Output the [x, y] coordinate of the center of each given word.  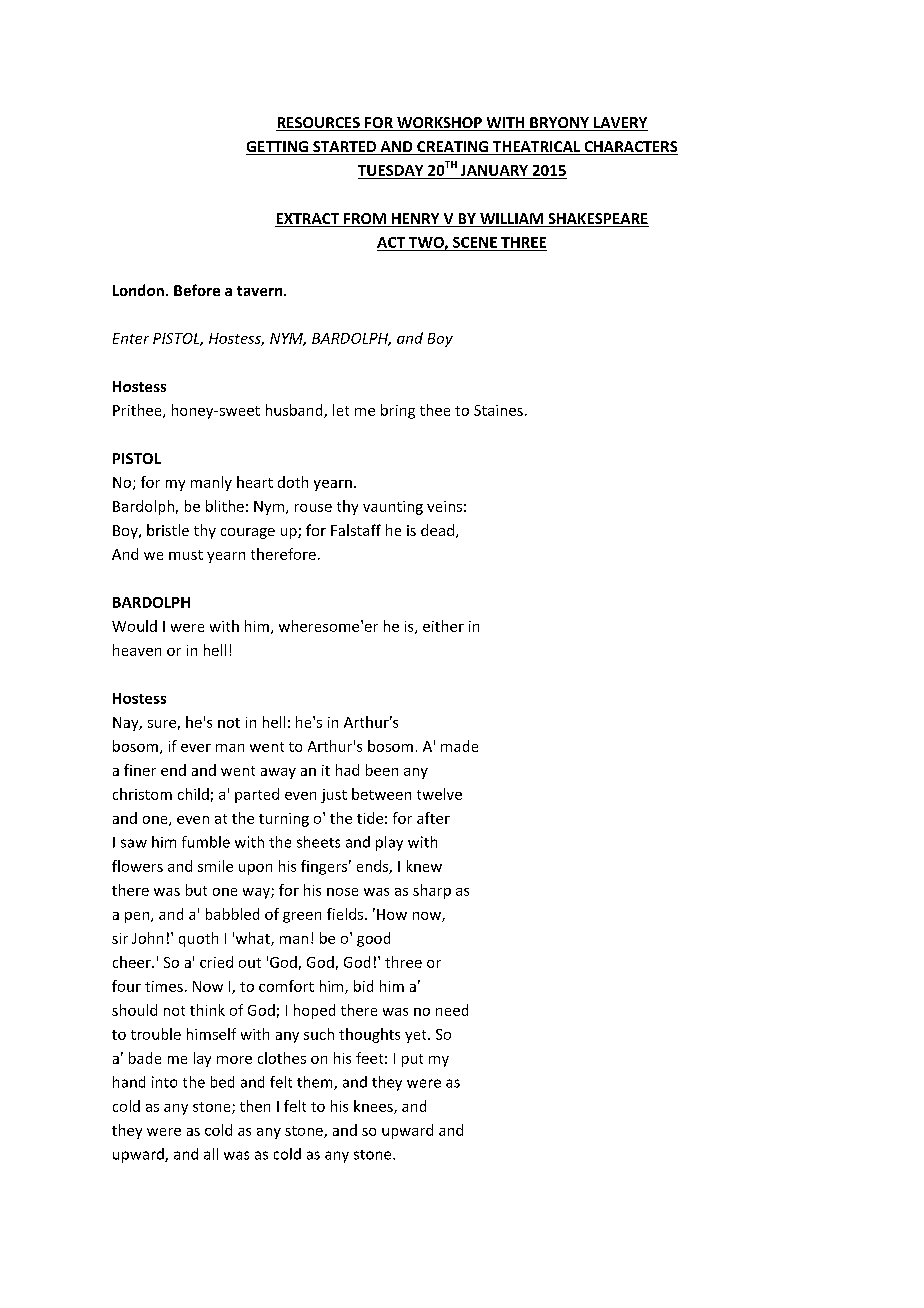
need [452, 1010]
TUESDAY [390, 170]
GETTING [278, 148]
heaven [137, 650]
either [443, 626]
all [211, 1154]
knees [374, 1107]
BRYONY [560, 124]
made [459, 746]
